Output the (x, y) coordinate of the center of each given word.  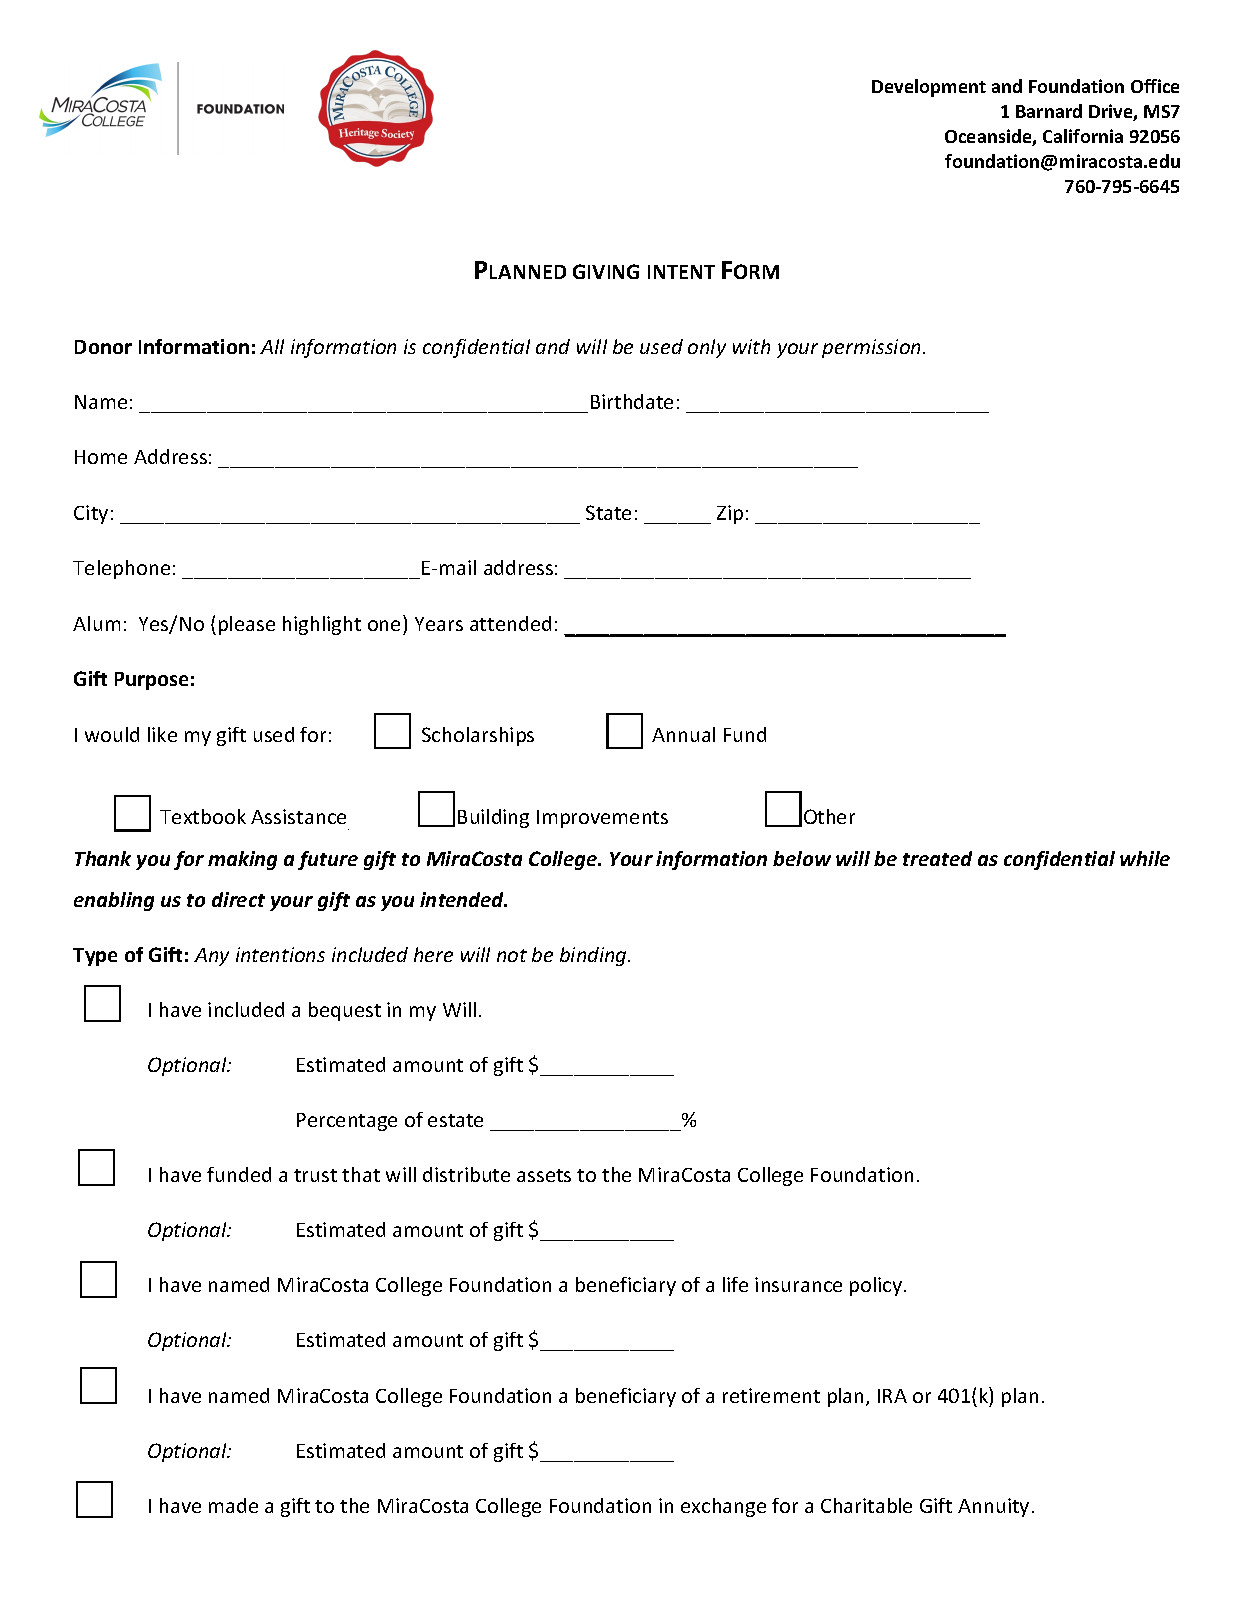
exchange (723, 1507)
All (272, 346)
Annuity (993, 1507)
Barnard (1049, 111)
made (233, 1505)
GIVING (606, 271)
